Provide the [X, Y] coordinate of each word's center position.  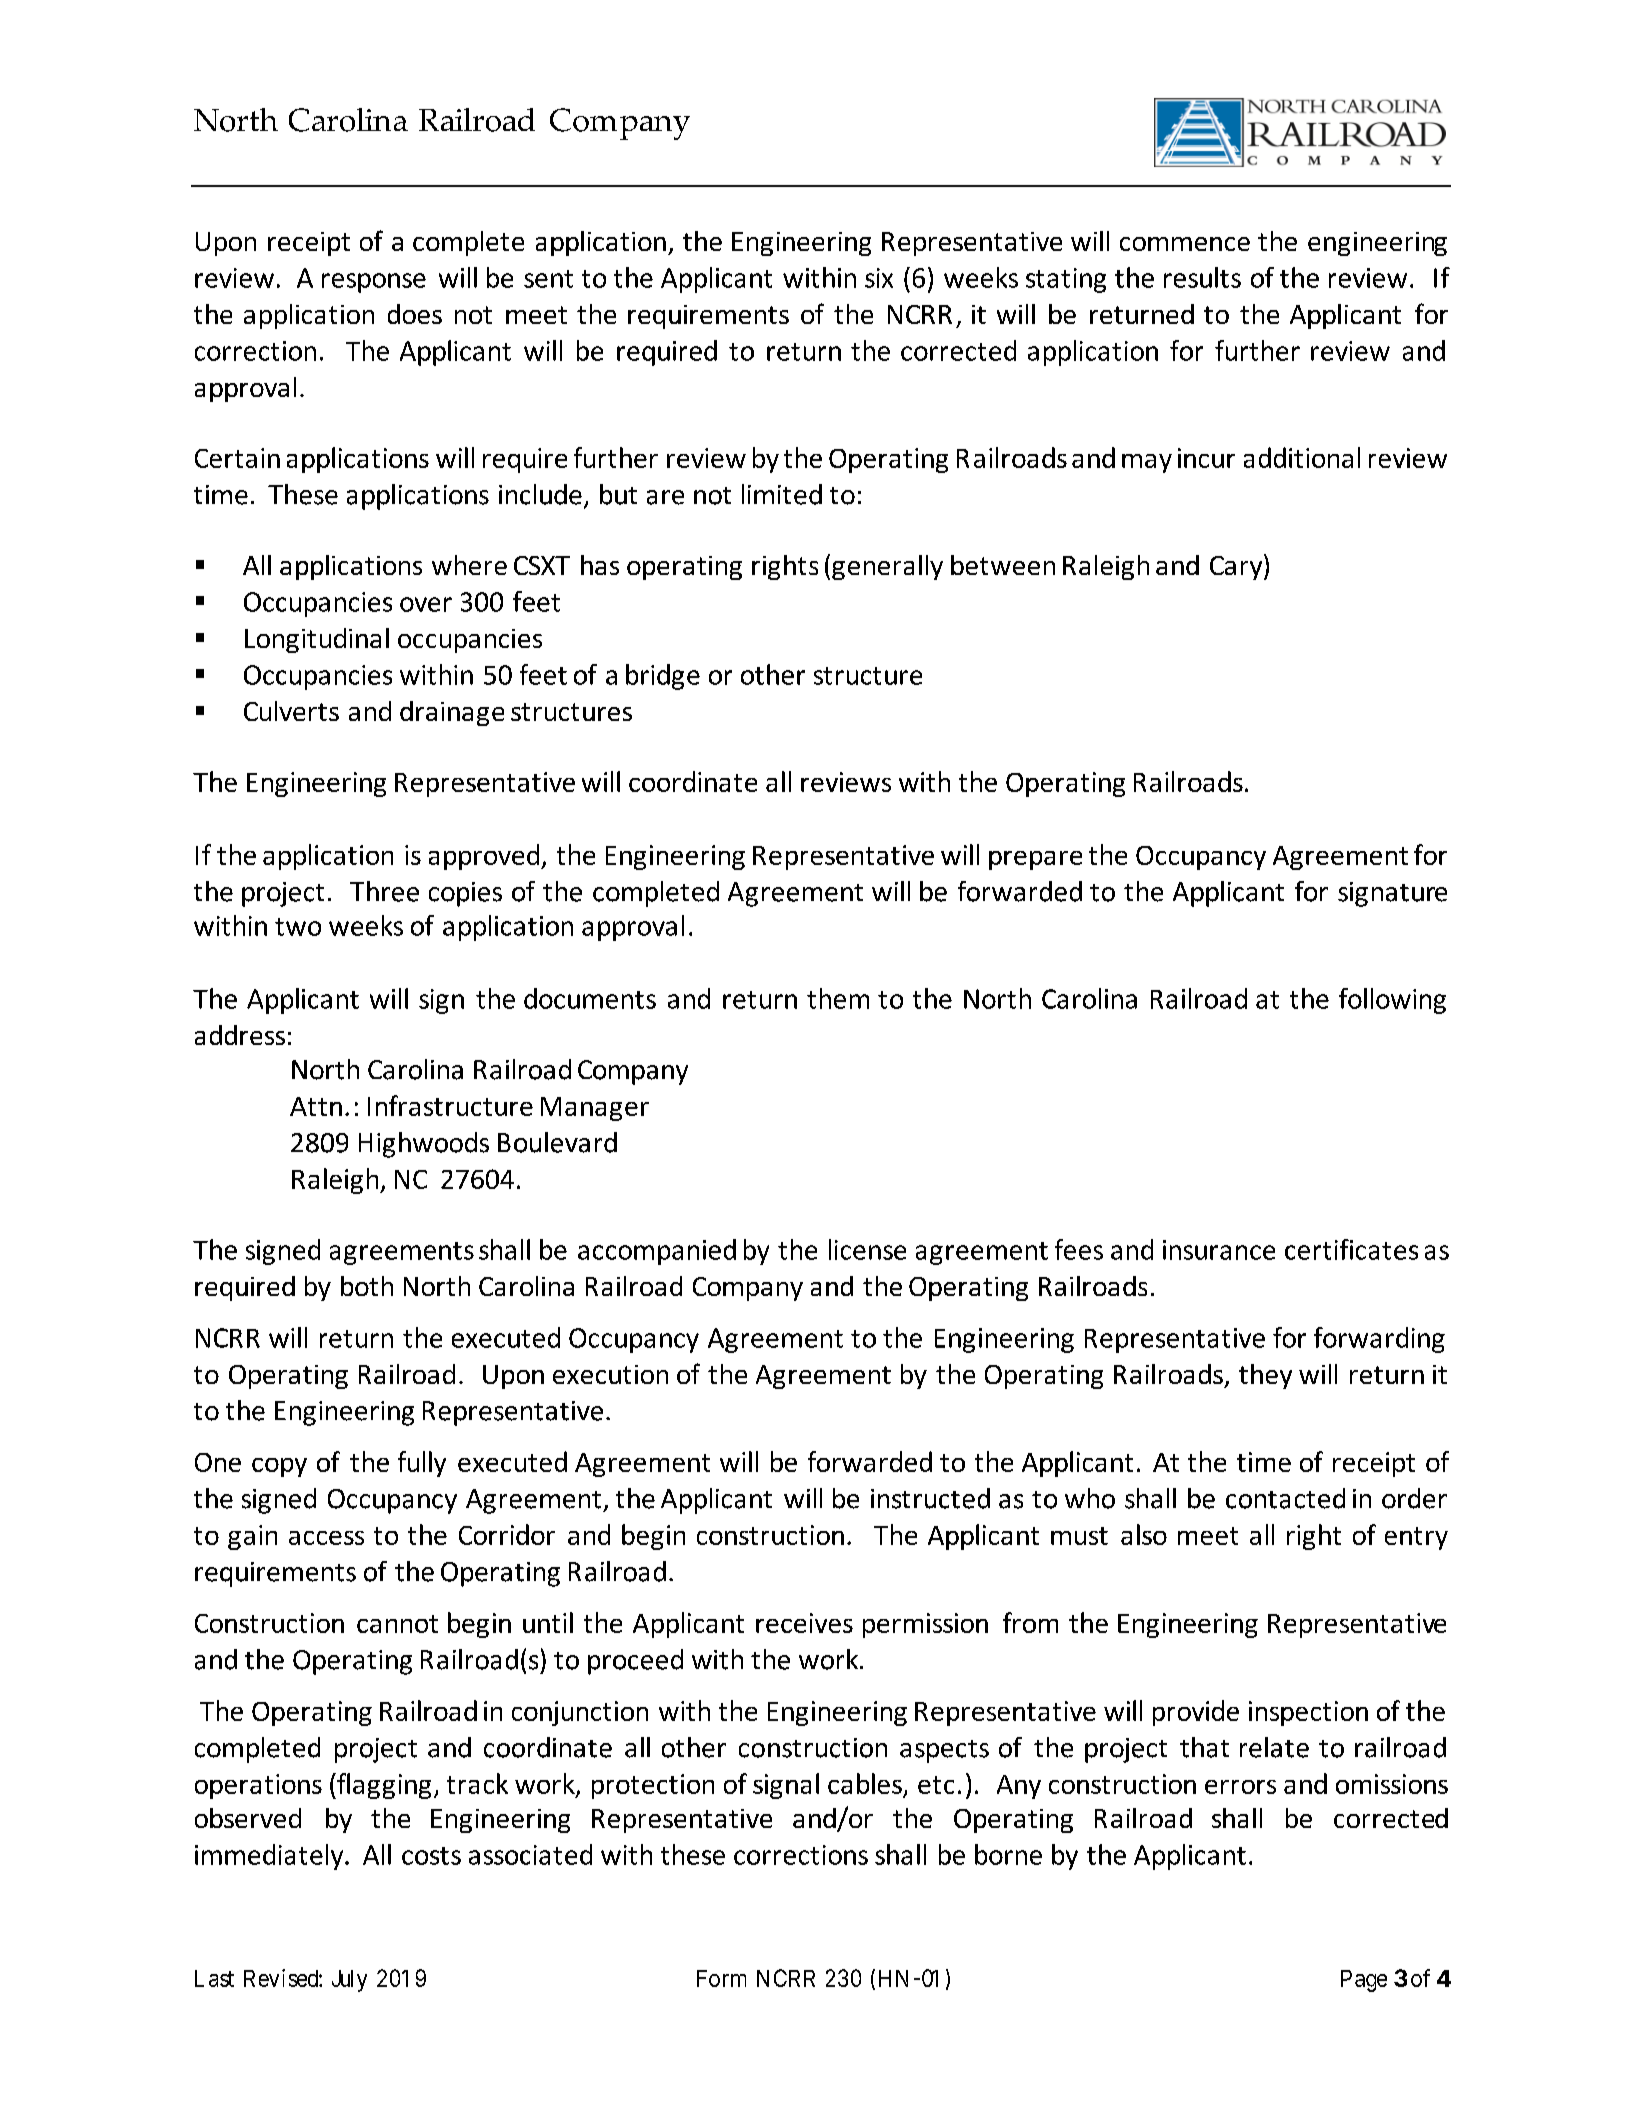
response [374, 283]
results [1202, 277]
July [349, 1981]
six [879, 278]
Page [1364, 1981]
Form [721, 1978]
